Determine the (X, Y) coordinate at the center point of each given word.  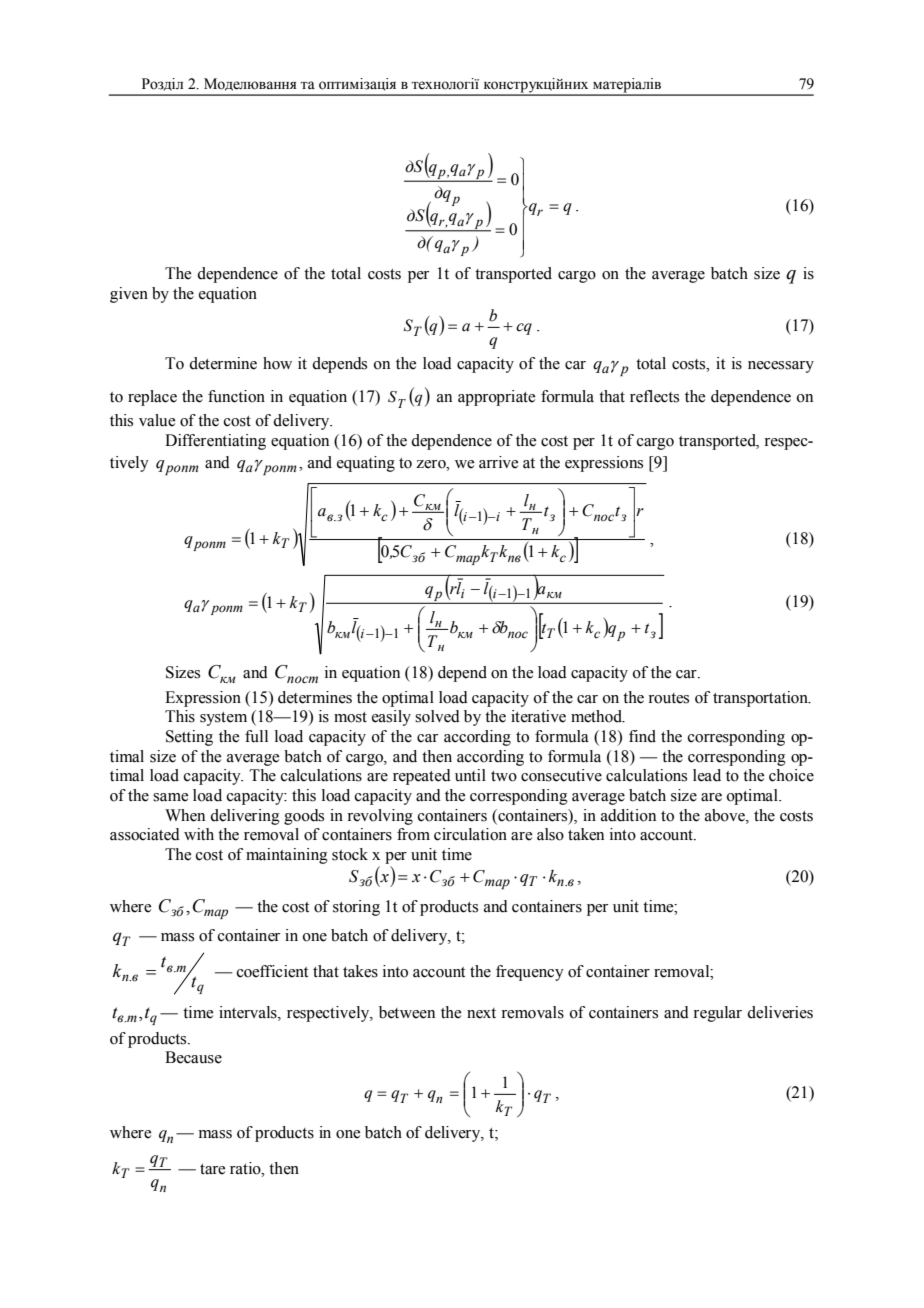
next (481, 1013)
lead (707, 775)
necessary (781, 367)
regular (717, 1014)
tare (212, 1169)
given (129, 295)
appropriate (496, 398)
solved (437, 716)
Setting (189, 738)
